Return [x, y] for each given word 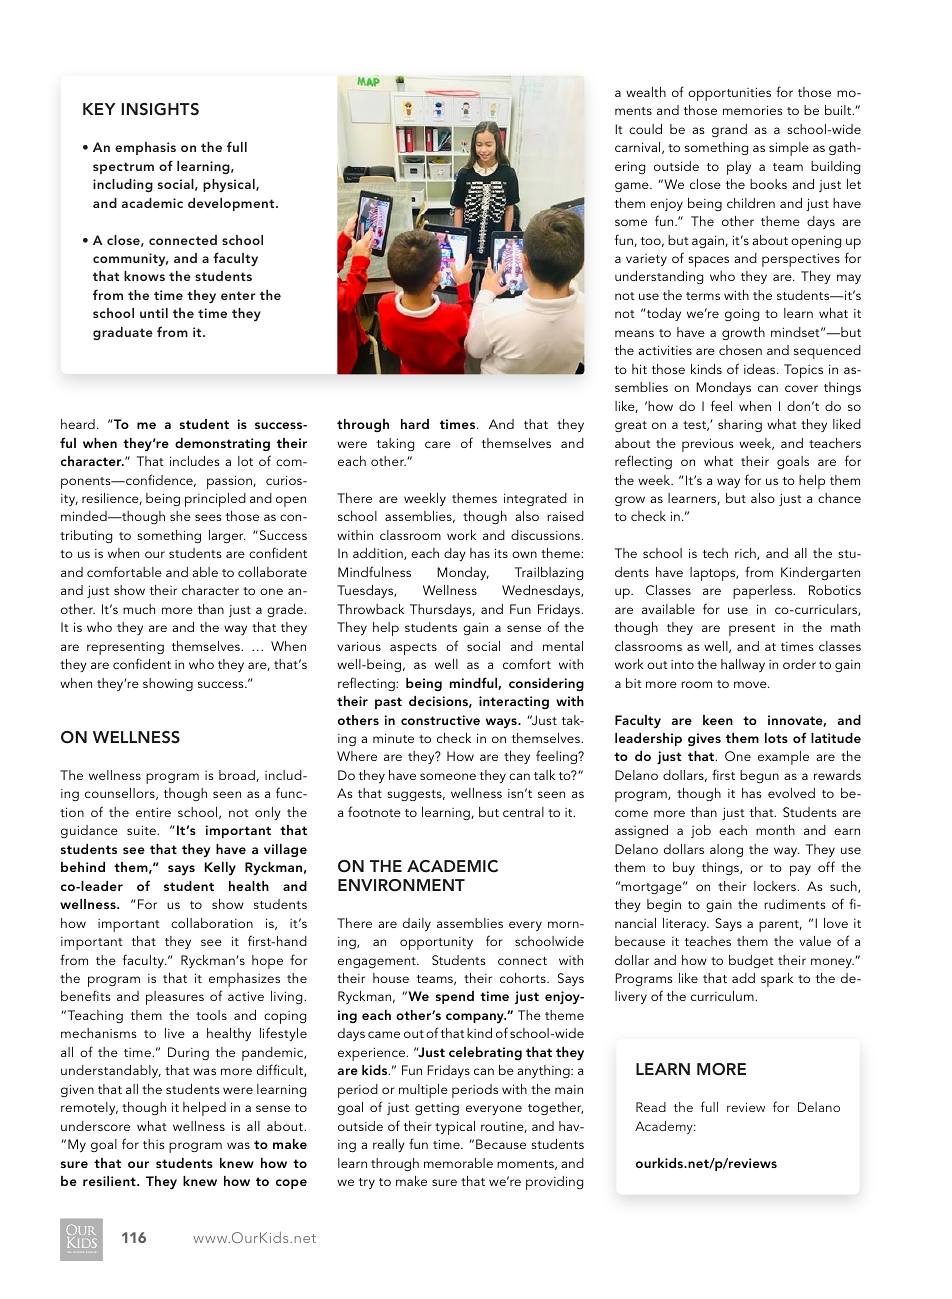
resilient [110, 1181]
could [645, 129]
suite [142, 830]
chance [839, 498]
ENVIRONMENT [401, 885]
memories [753, 110]
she [180, 516]
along [726, 850]
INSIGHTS [160, 109]
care [438, 444]
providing [554, 1183]
